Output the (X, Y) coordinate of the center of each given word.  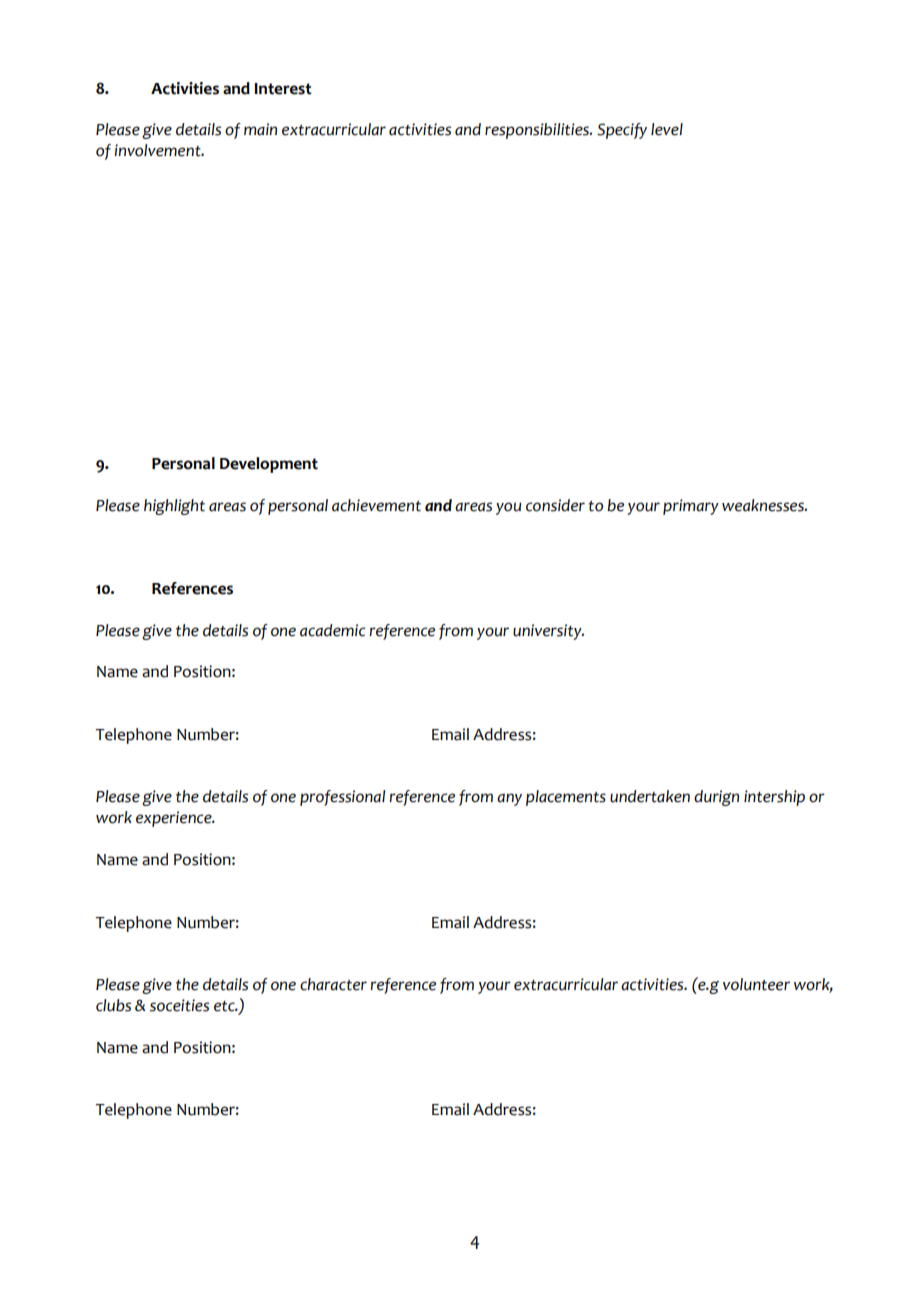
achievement (376, 505)
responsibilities (538, 131)
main (260, 129)
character (333, 984)
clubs (113, 1005)
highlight (174, 507)
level (667, 129)
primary (691, 507)
